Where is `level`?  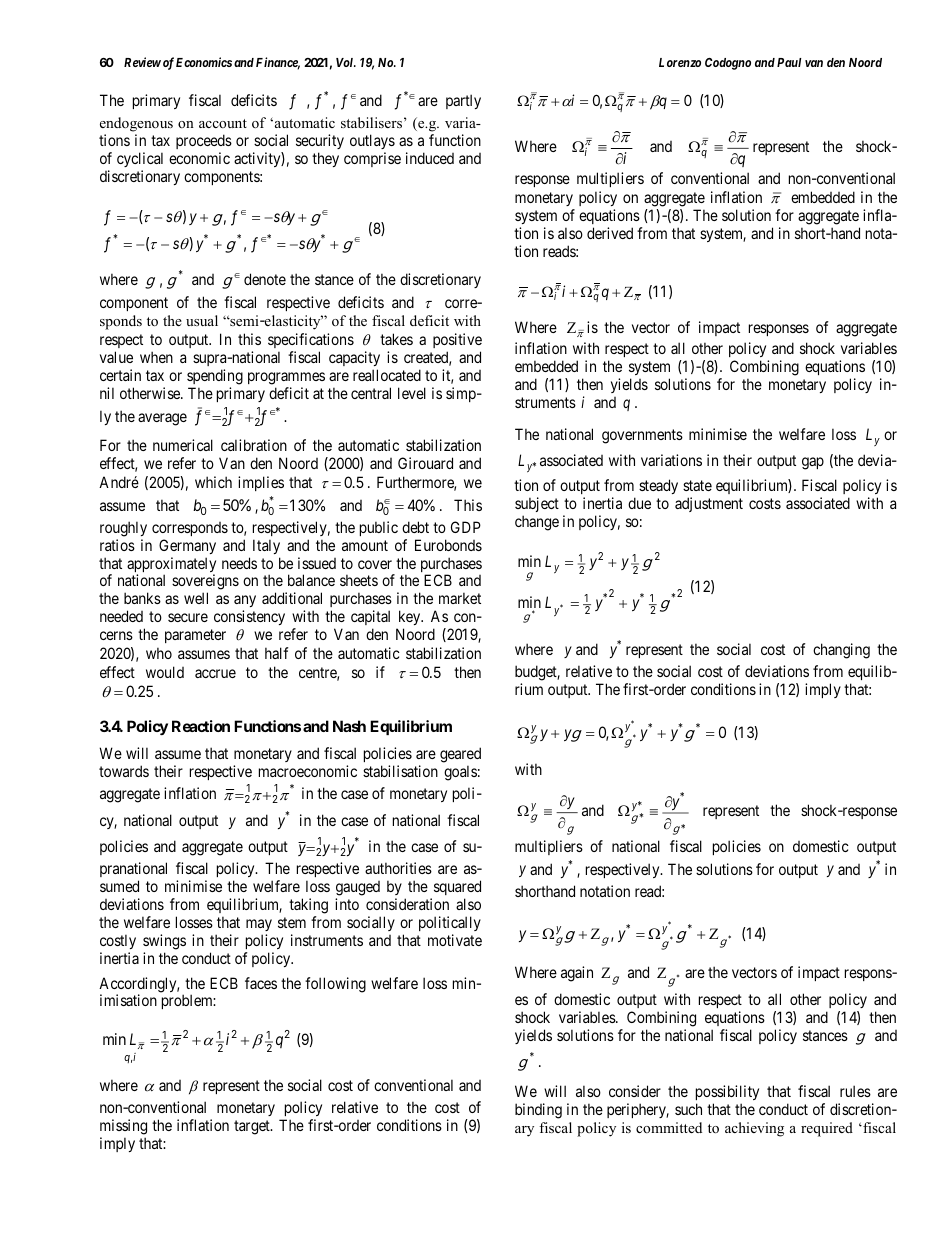
level is located at coordinates (412, 393).
